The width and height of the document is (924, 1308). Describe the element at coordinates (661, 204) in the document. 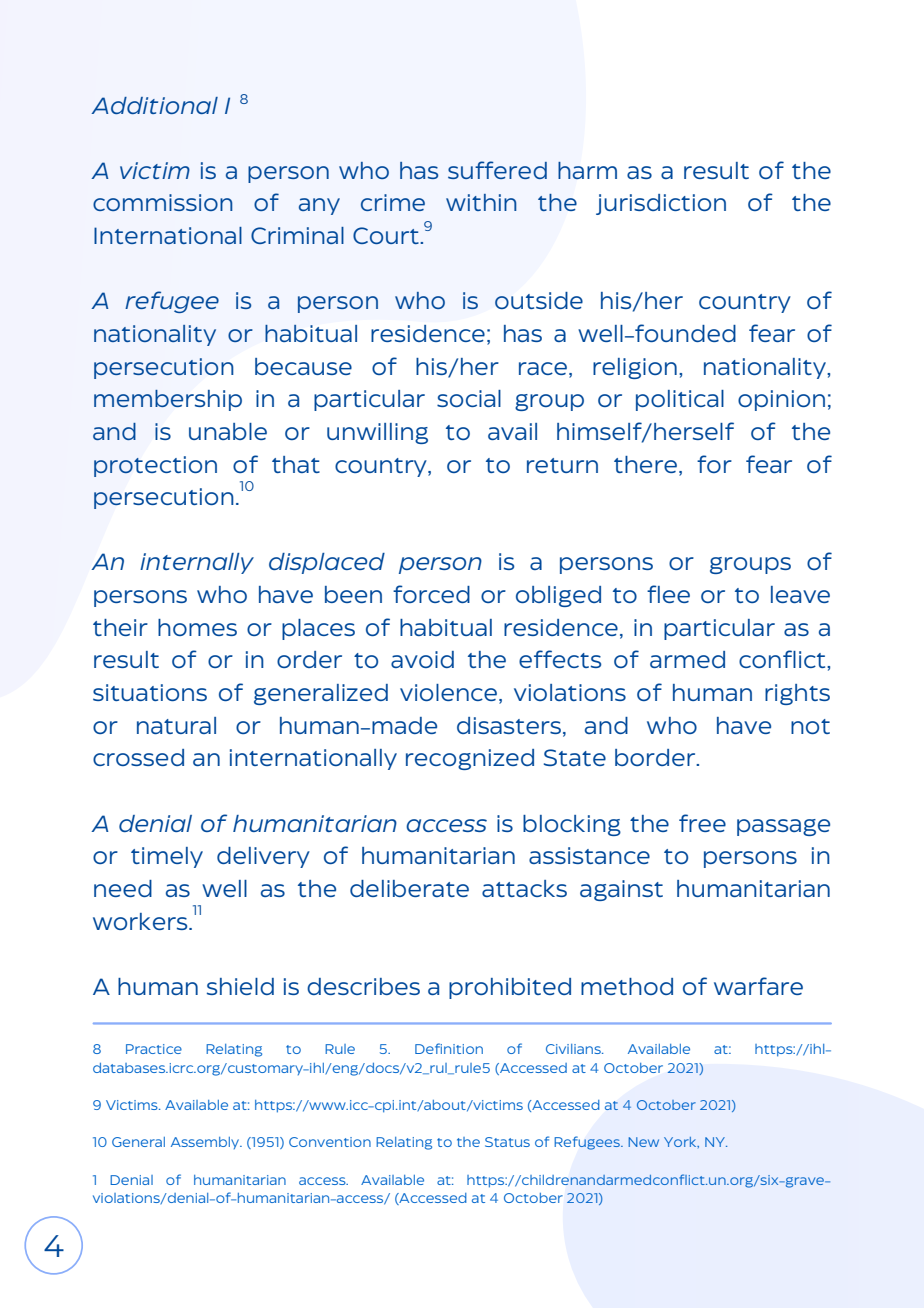

I see `jurisdiction` at that location.
